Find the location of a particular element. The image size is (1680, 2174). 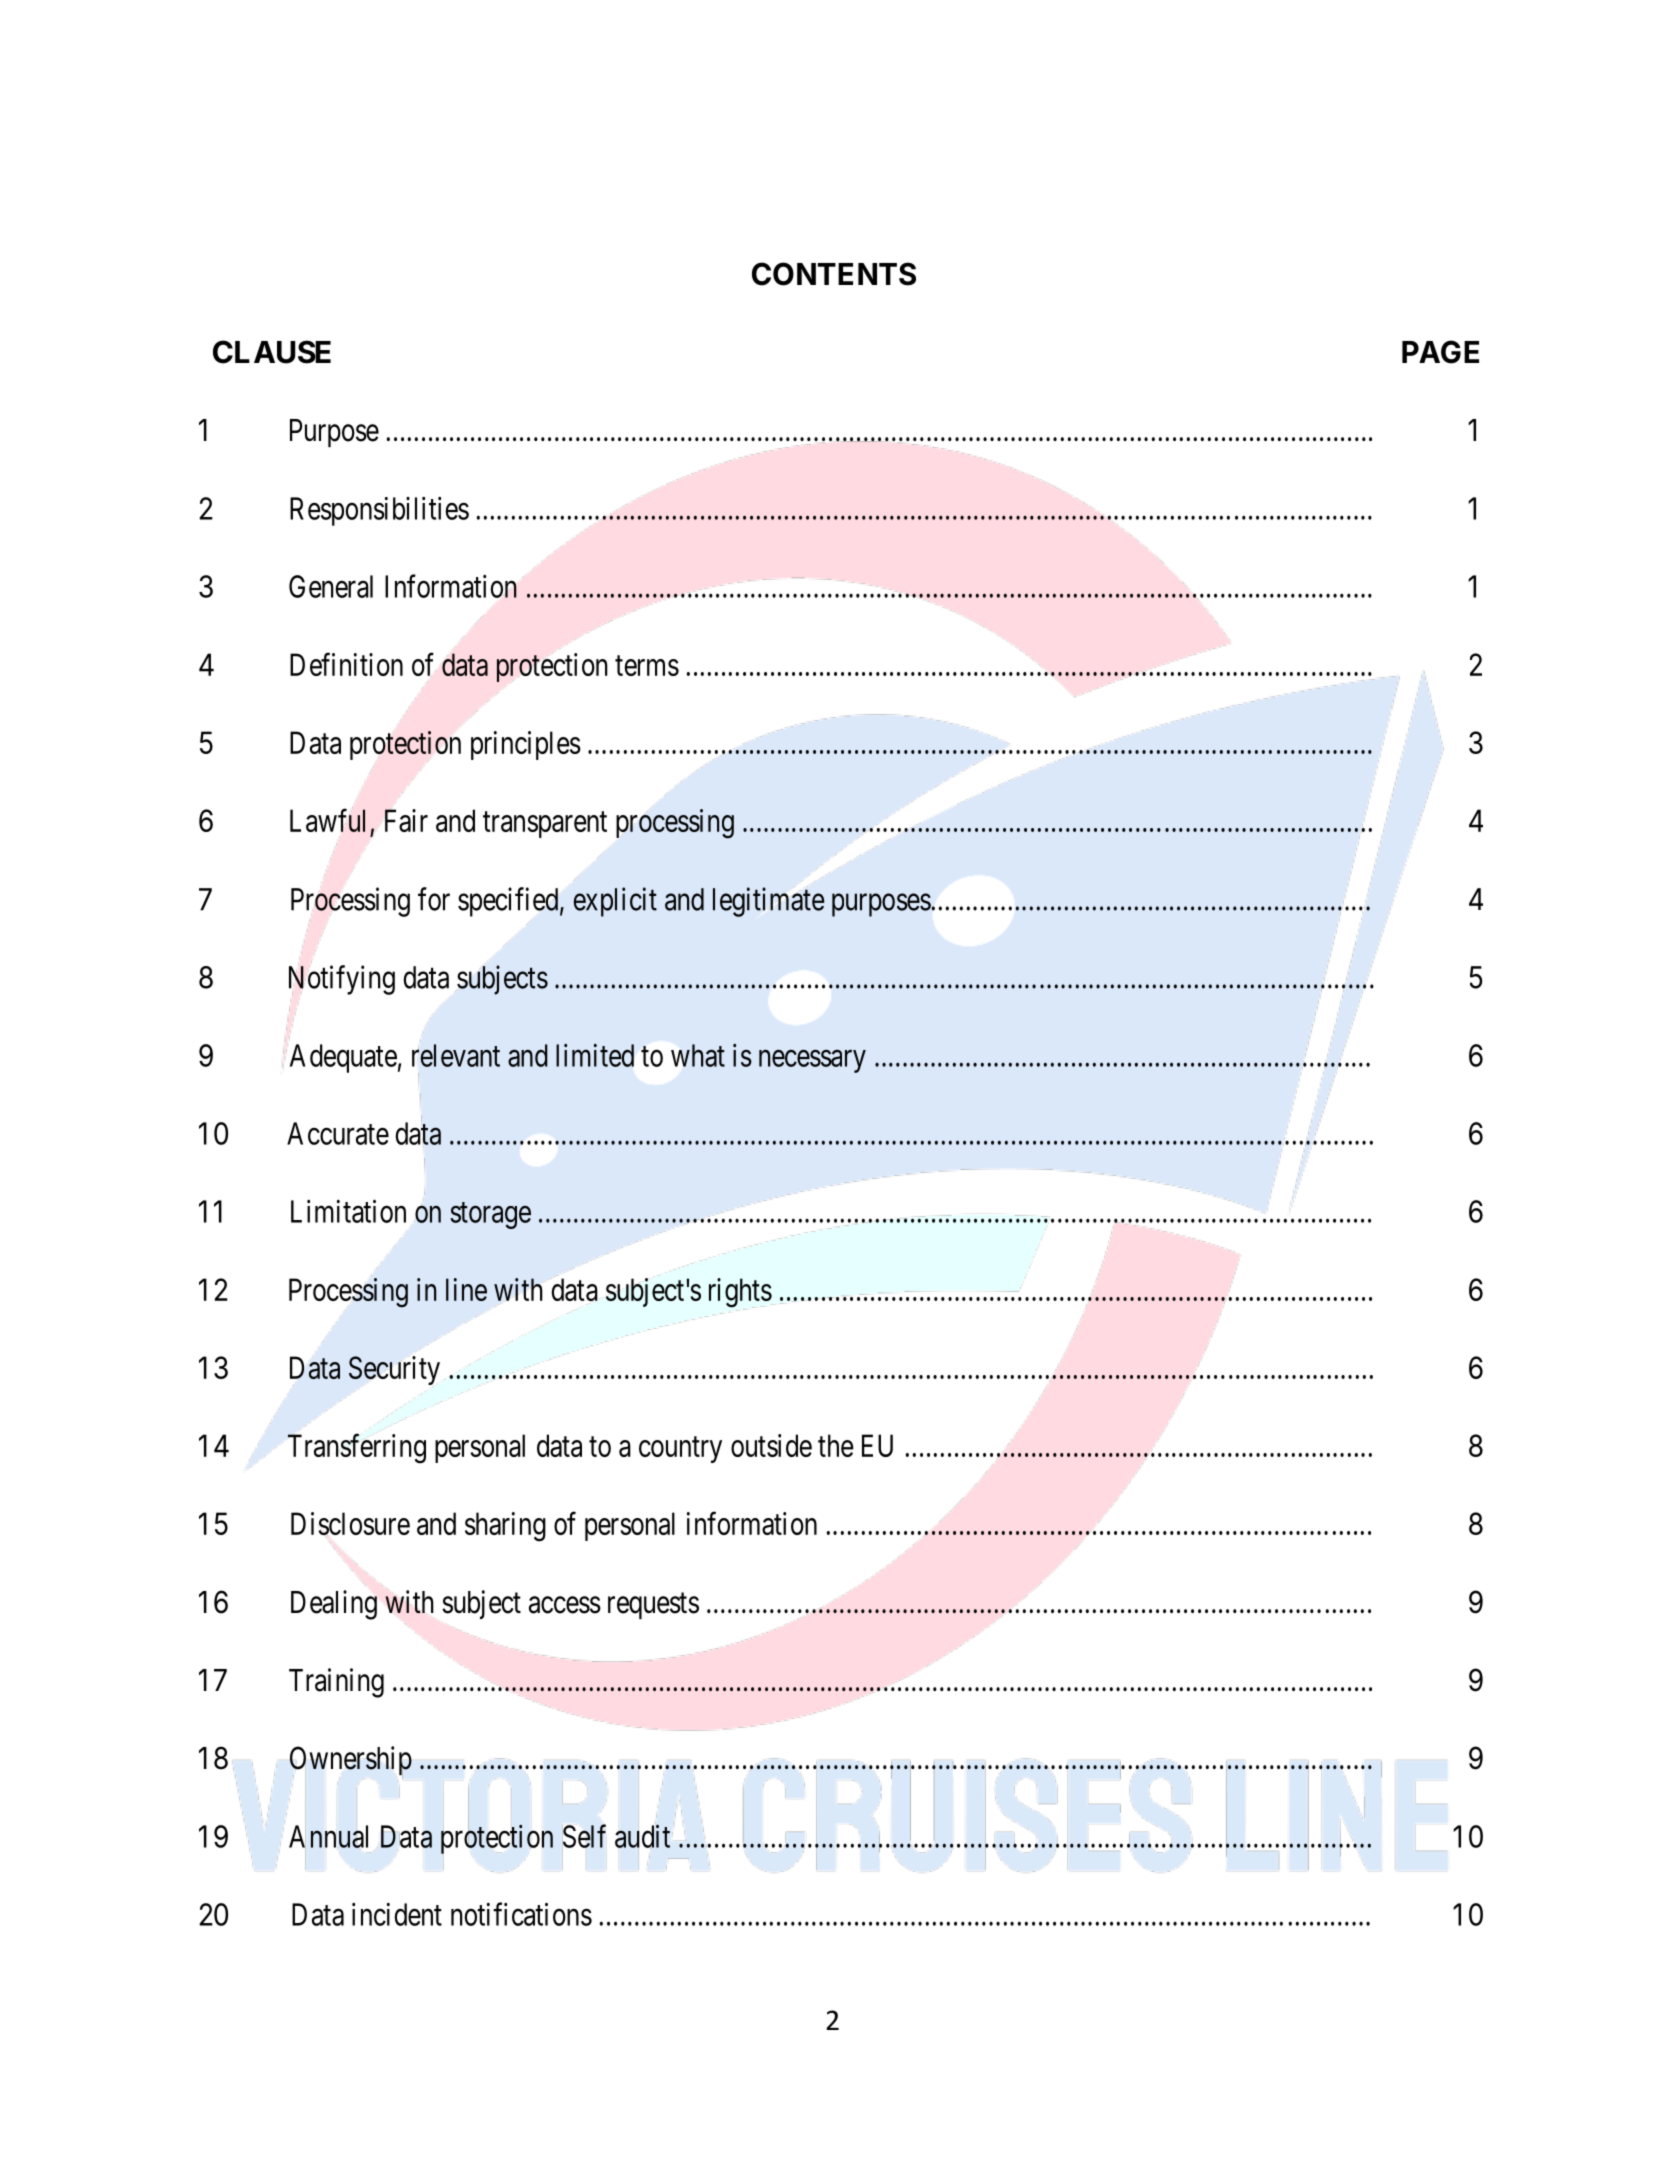

line is located at coordinates (466, 1289).
